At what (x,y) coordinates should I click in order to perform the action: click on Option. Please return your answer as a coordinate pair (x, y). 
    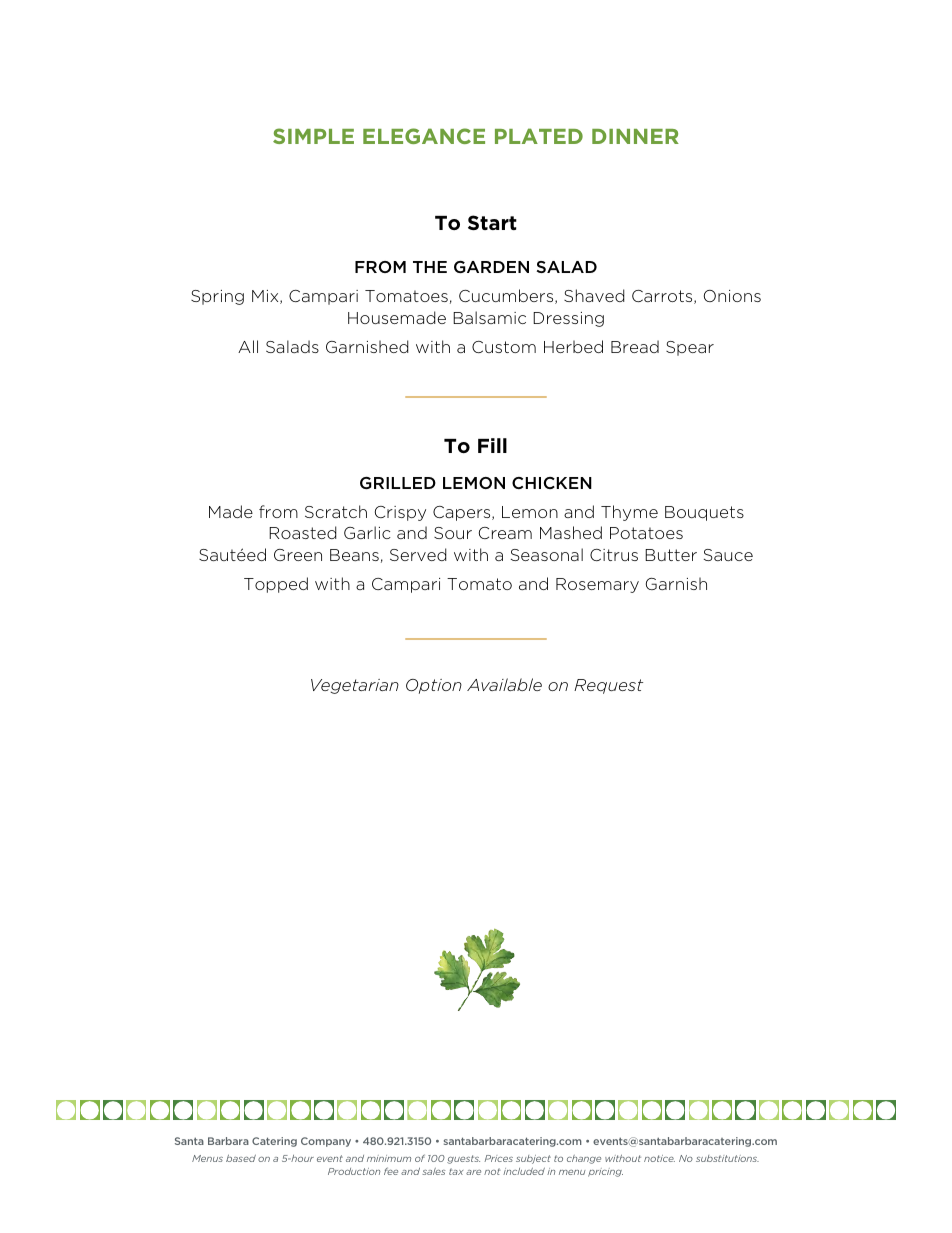
    Looking at the image, I should click on (434, 686).
